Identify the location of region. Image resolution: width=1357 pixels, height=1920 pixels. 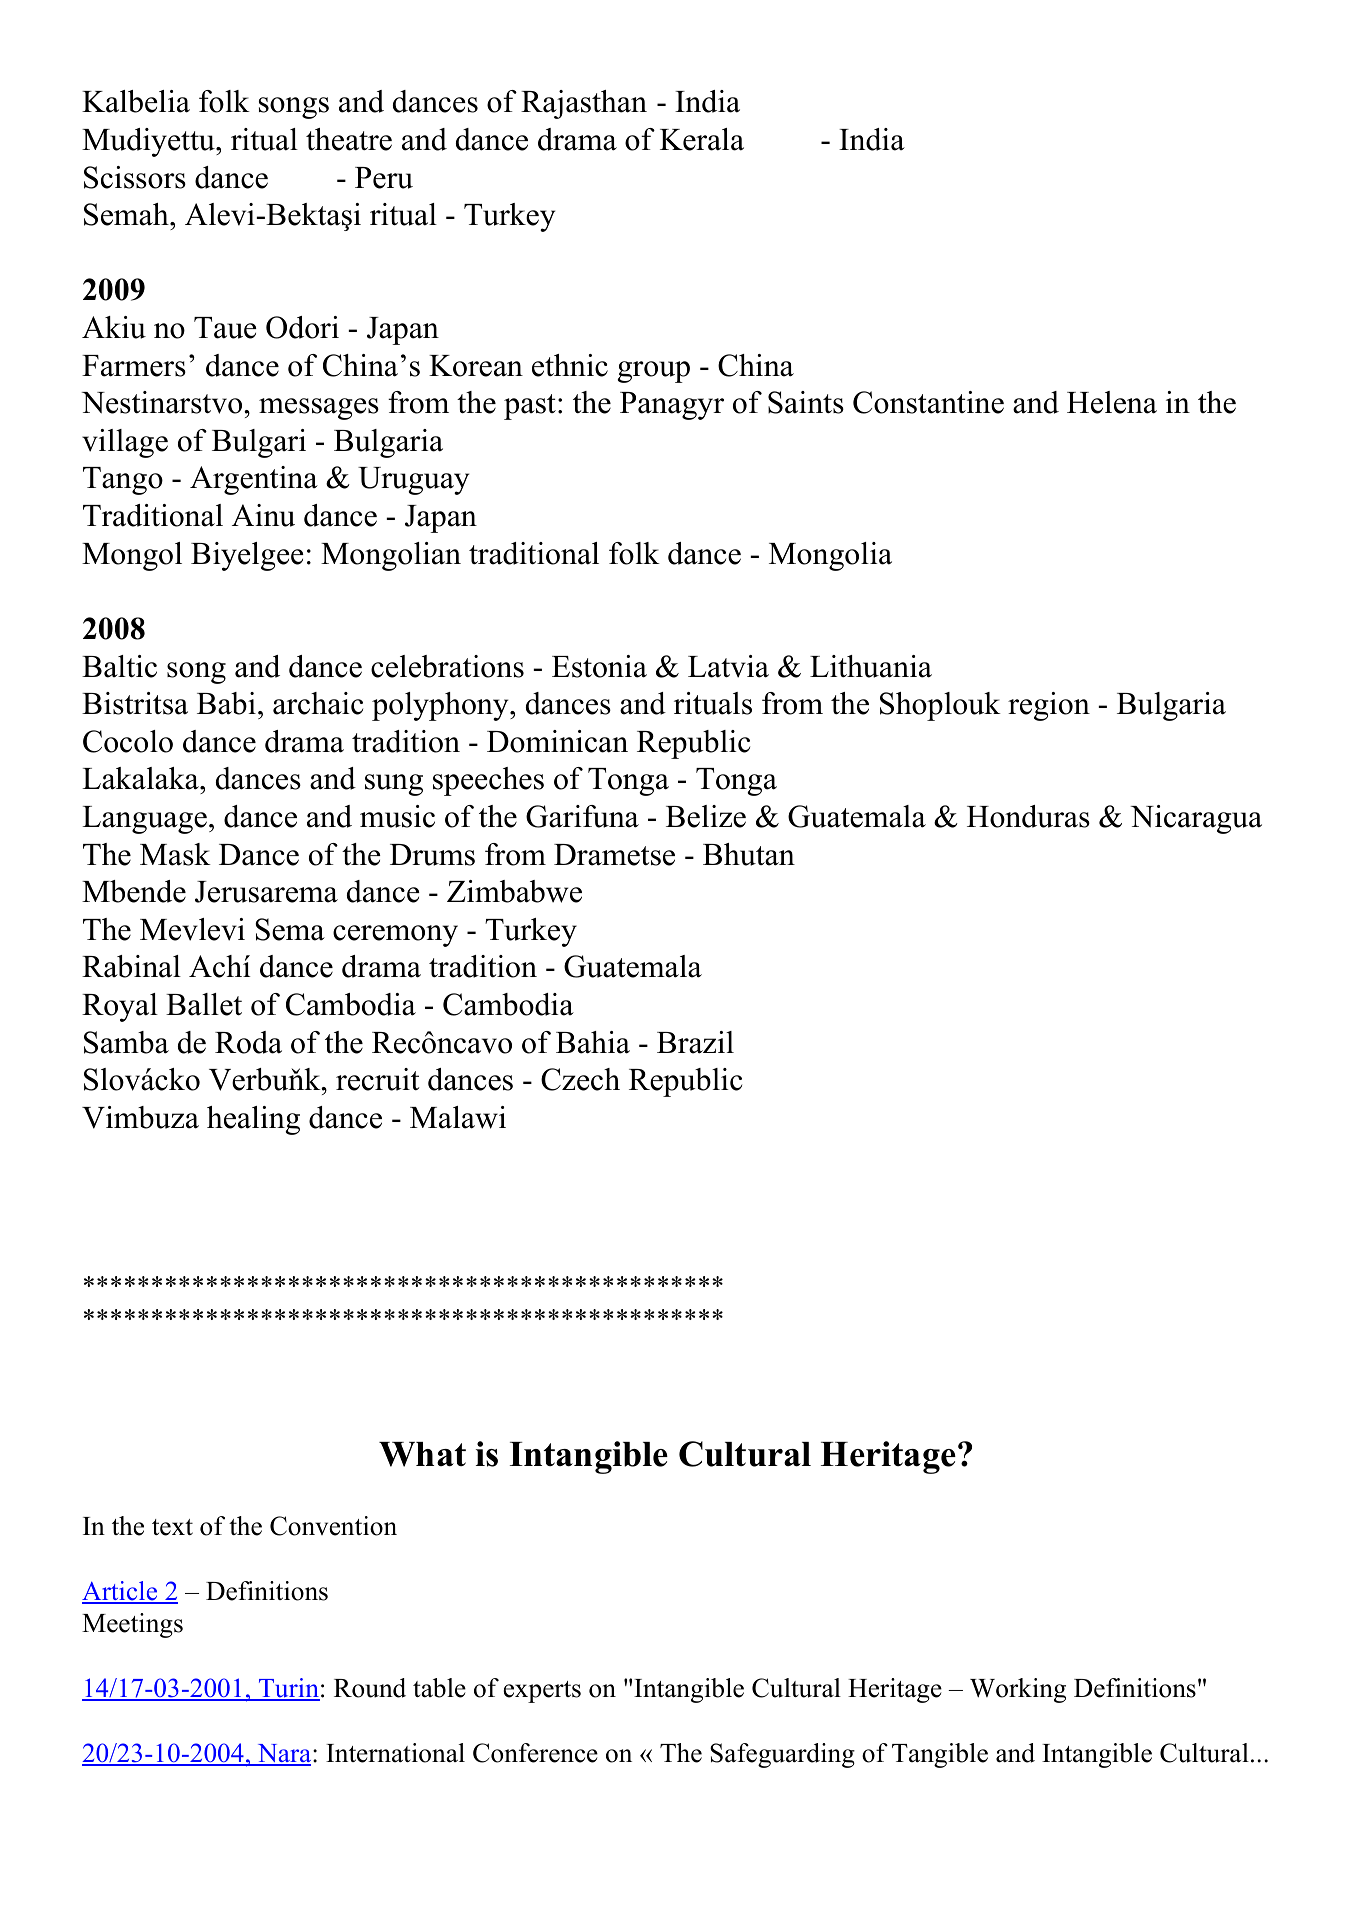
(1049, 706).
